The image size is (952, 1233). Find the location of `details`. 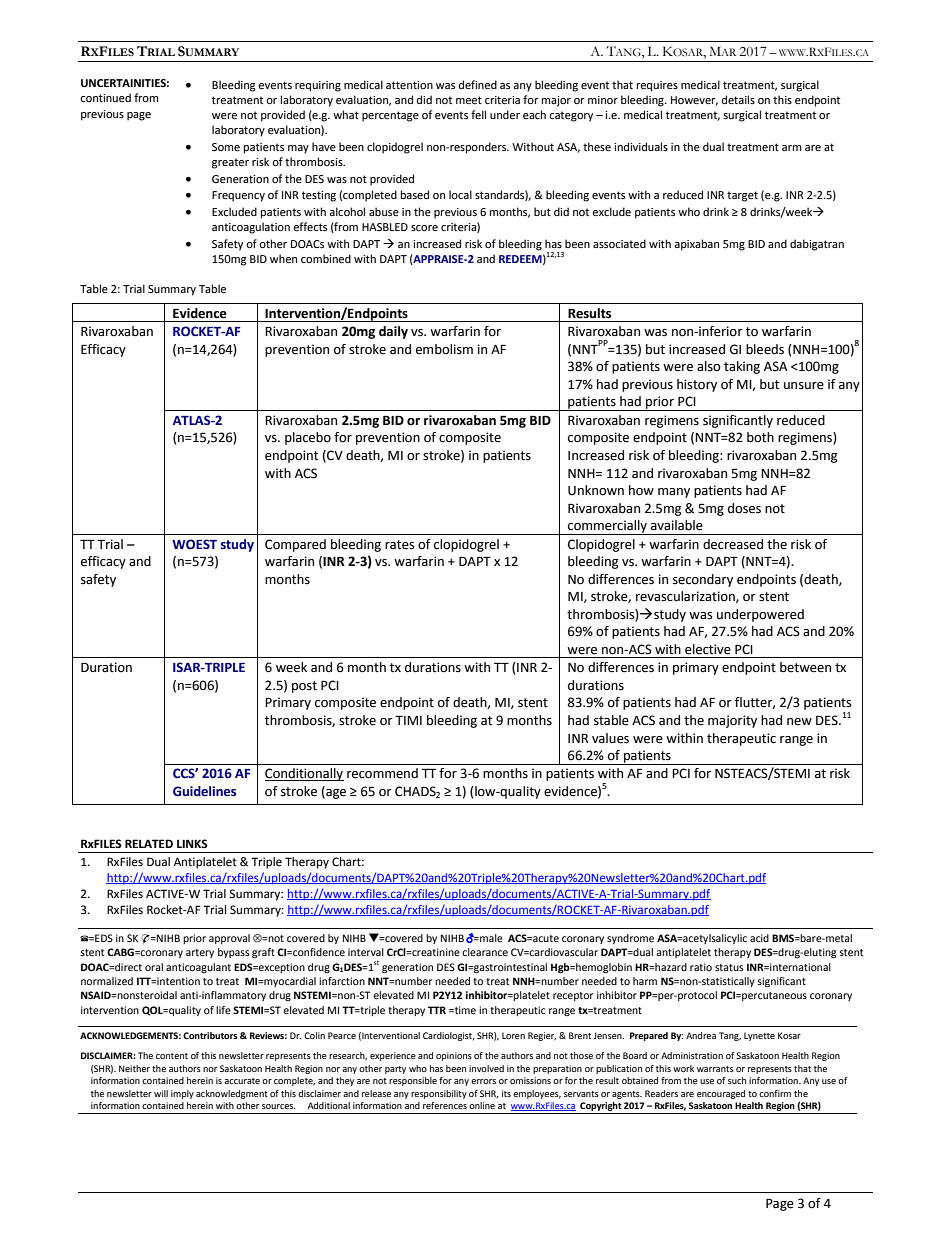

details is located at coordinates (738, 99).
